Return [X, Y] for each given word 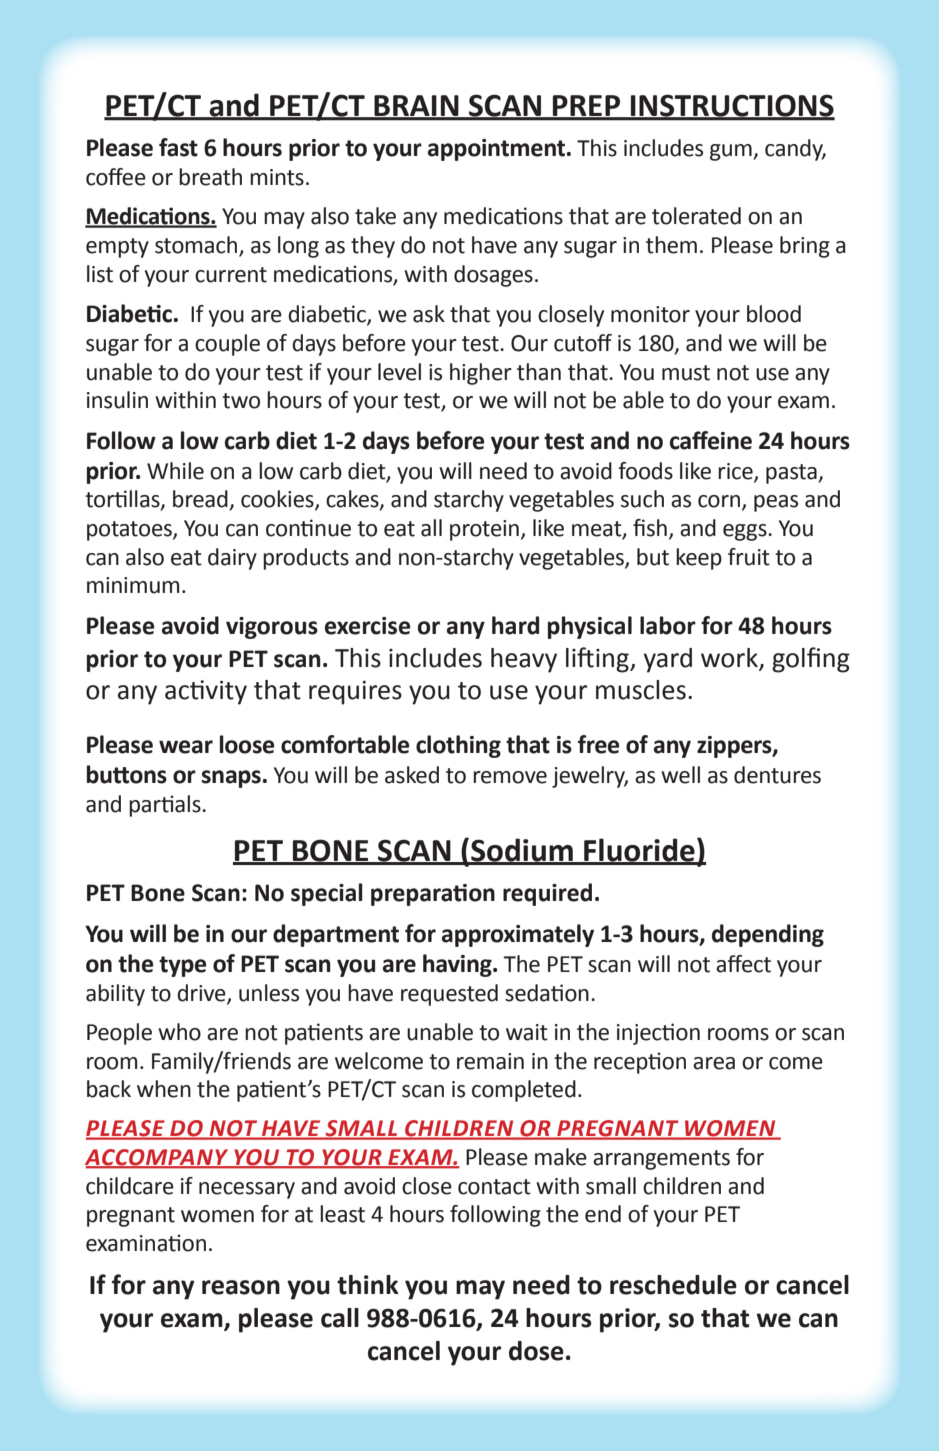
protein [484, 530]
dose [536, 1351]
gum [732, 152]
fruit [749, 557]
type [182, 966]
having [458, 965]
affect [743, 964]
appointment [498, 150]
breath [210, 177]
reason [241, 1287]
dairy [232, 559]
